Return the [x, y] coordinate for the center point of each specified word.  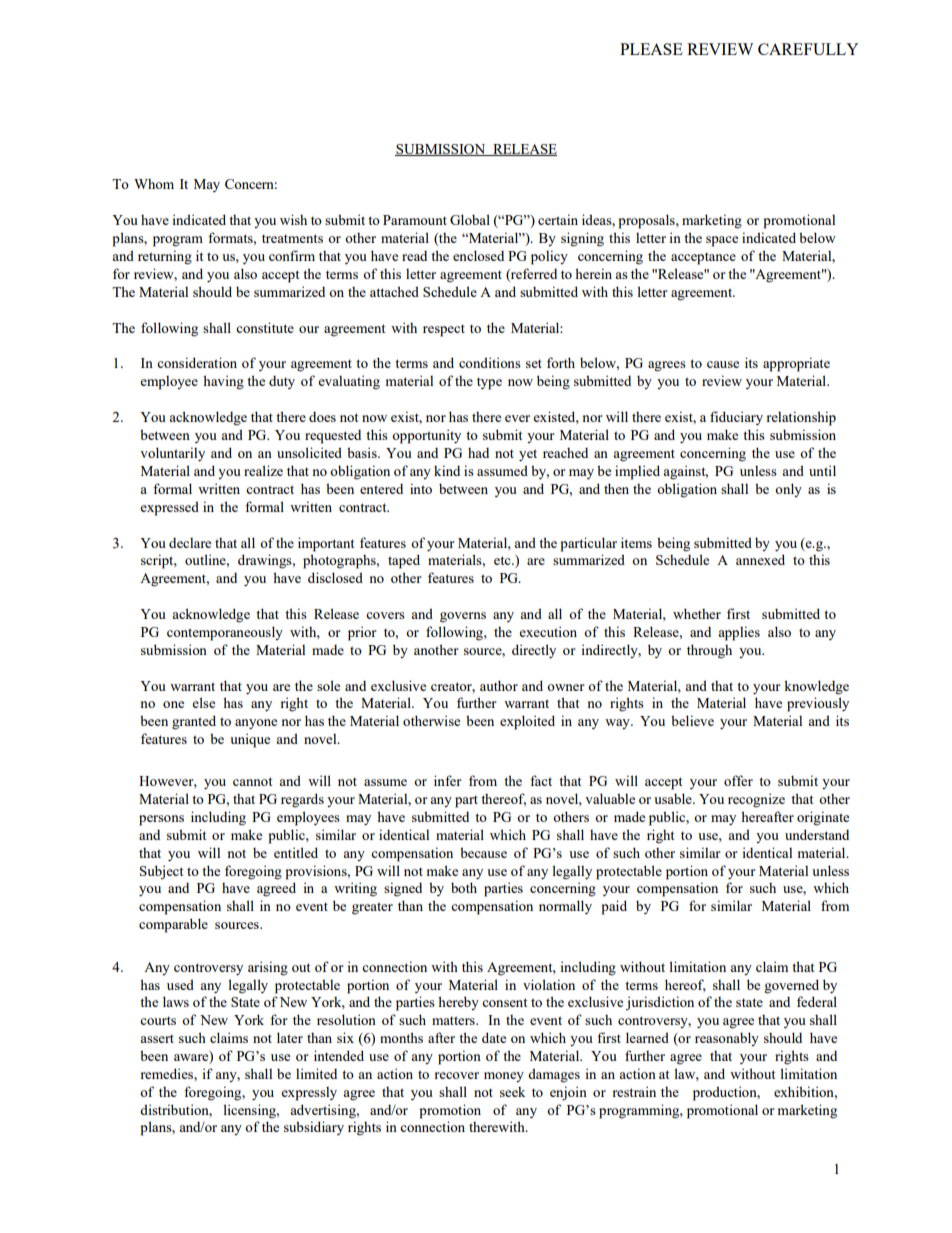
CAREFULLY [808, 49]
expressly [309, 1094]
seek [512, 1092]
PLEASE [651, 49]
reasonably [727, 1039]
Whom [154, 184]
